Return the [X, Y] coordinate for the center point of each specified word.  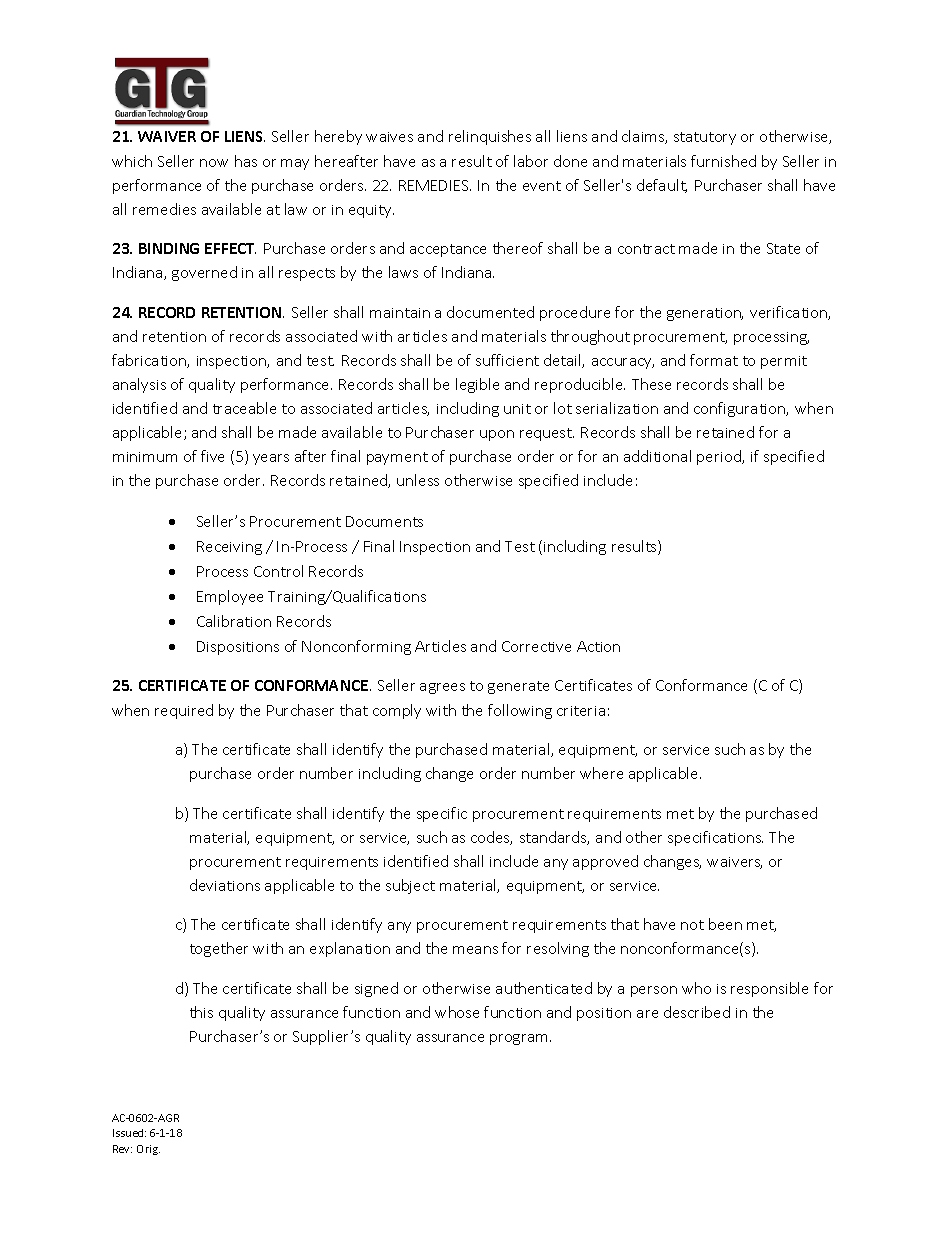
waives [389, 137]
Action [598, 646]
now [214, 163]
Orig [148, 1150]
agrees [442, 688]
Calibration [234, 621]
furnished [723, 161]
